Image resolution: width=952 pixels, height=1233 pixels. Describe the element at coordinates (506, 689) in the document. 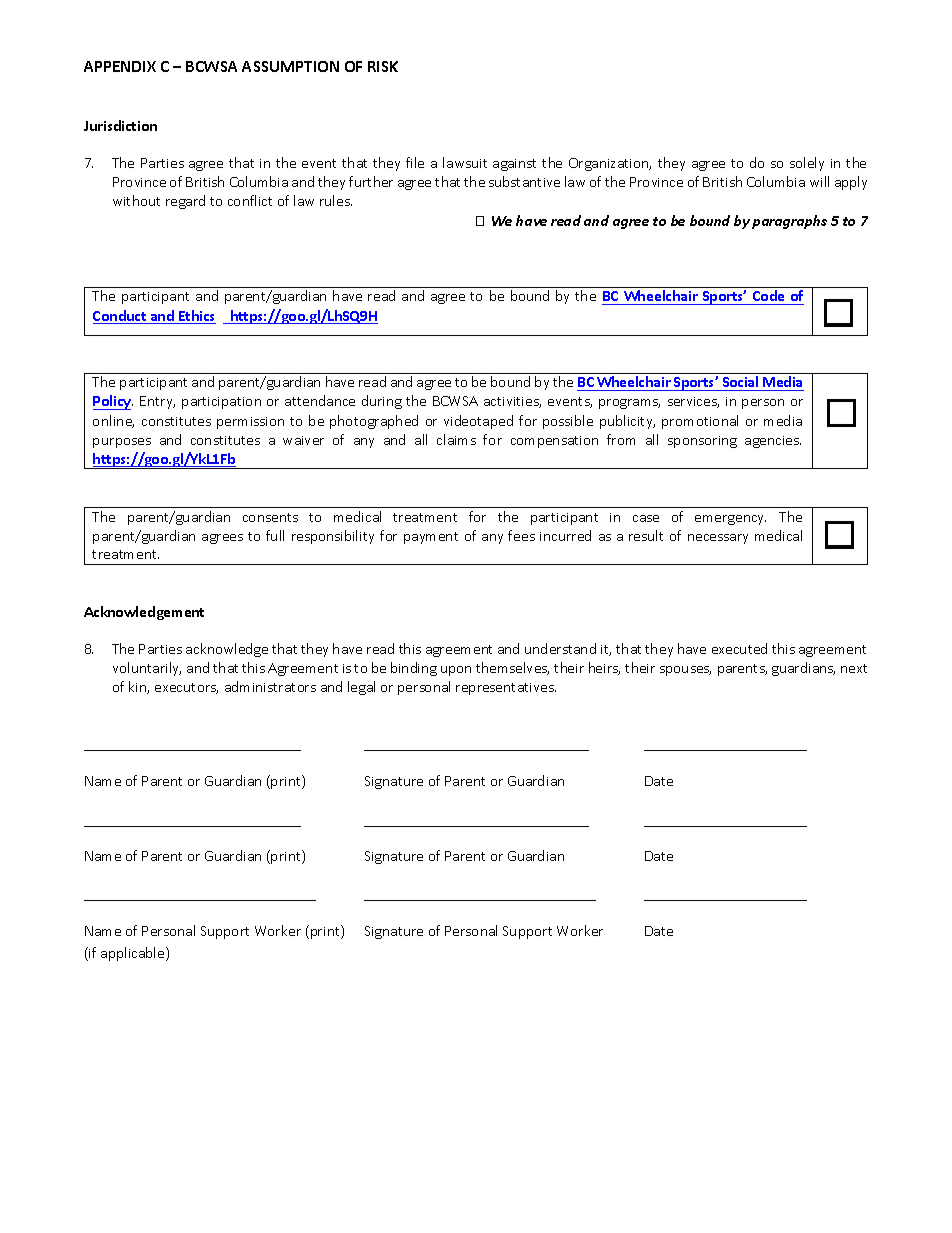

I see `representatives` at that location.
